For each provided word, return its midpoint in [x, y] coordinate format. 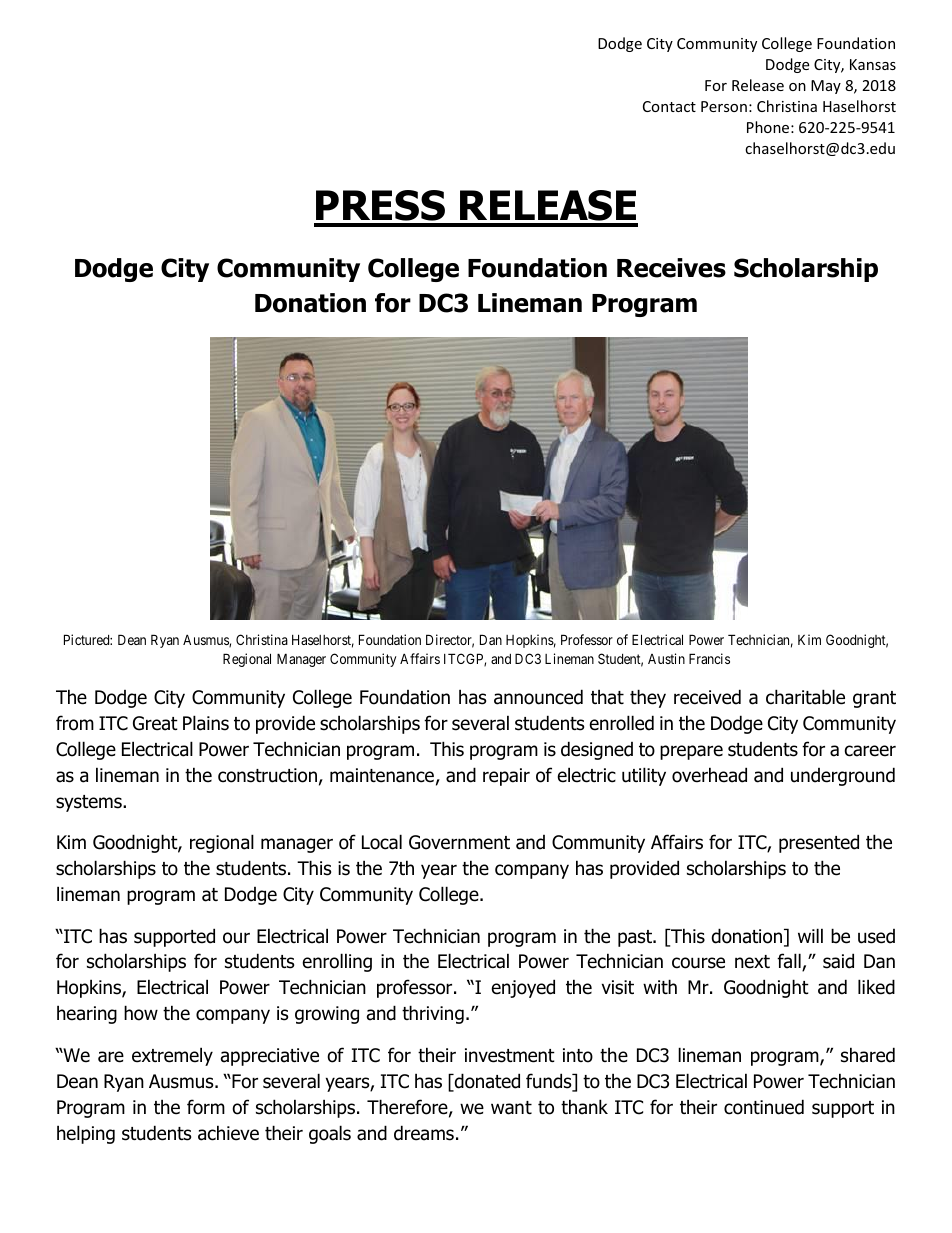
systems [90, 803]
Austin [666, 658]
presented [819, 843]
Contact [669, 106]
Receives [671, 268]
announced [538, 697]
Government [459, 842]
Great [155, 723]
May [826, 87]
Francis [709, 658]
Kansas [873, 64]
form [206, 1107]
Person [724, 106]
